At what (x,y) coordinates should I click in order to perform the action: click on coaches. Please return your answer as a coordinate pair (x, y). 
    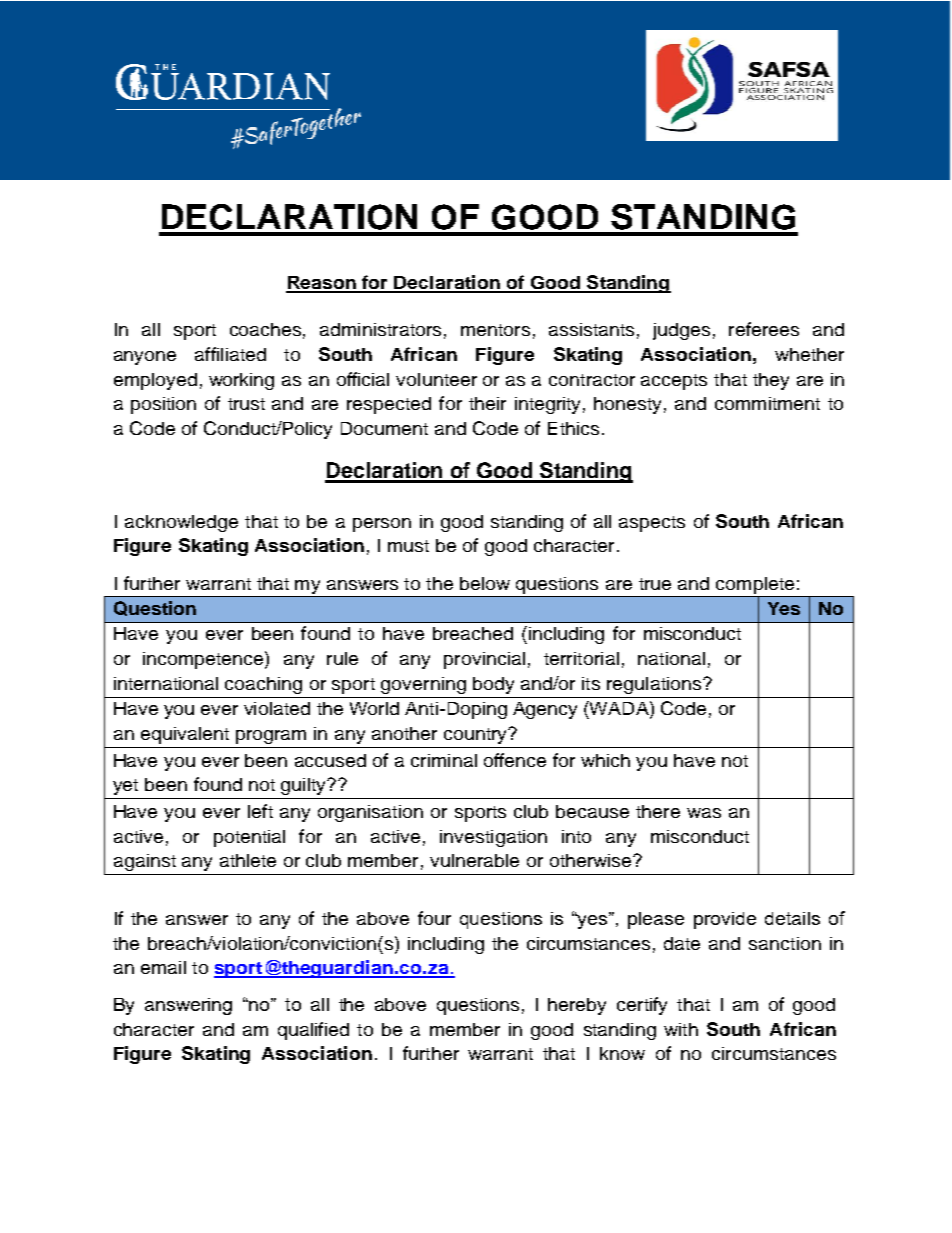
    Looking at the image, I should click on (265, 329).
